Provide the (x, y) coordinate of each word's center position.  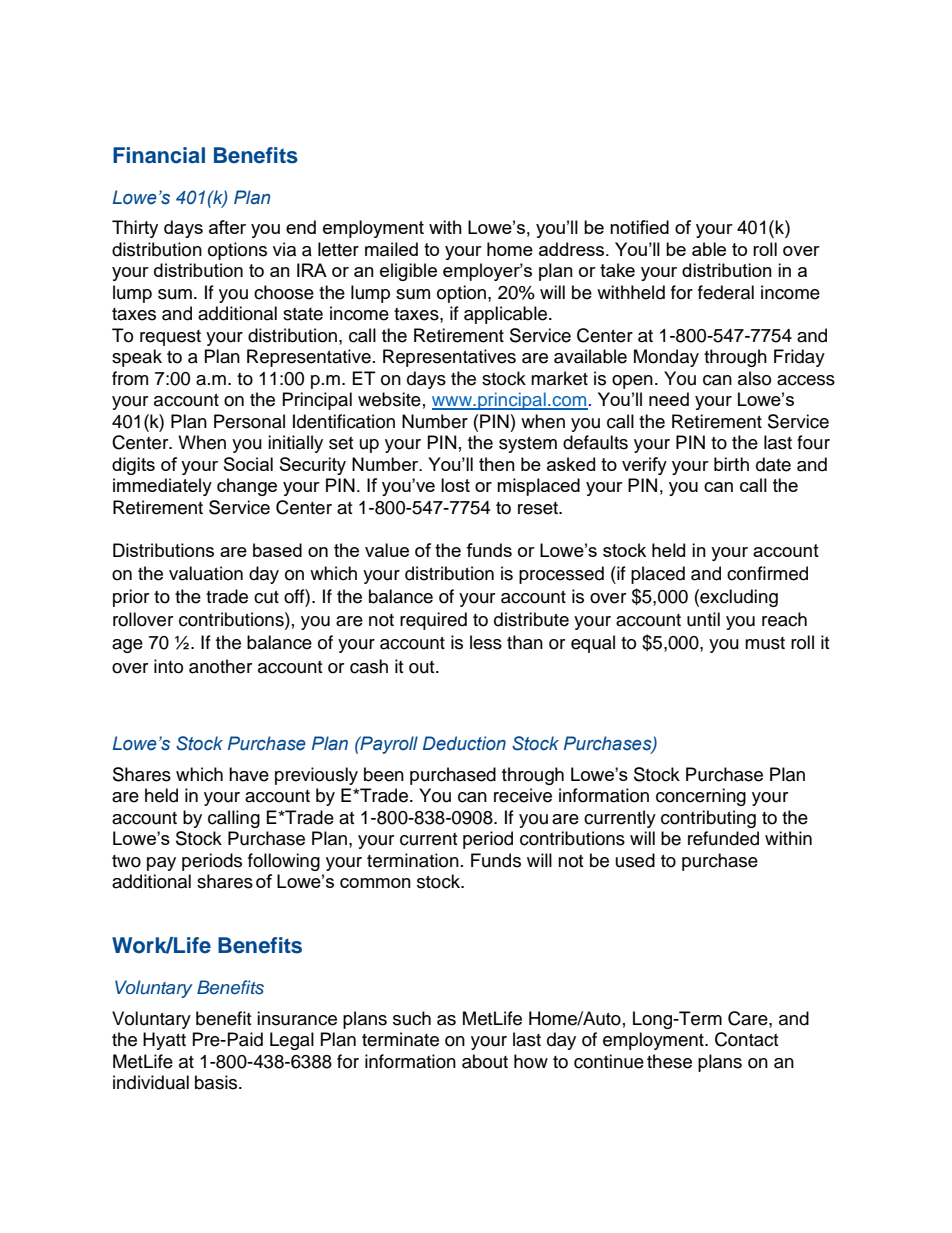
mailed (391, 249)
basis (217, 1082)
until (703, 619)
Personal (249, 421)
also (754, 378)
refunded (723, 838)
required (433, 621)
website (389, 399)
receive (523, 795)
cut (266, 597)
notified (639, 227)
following (284, 862)
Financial (159, 155)
